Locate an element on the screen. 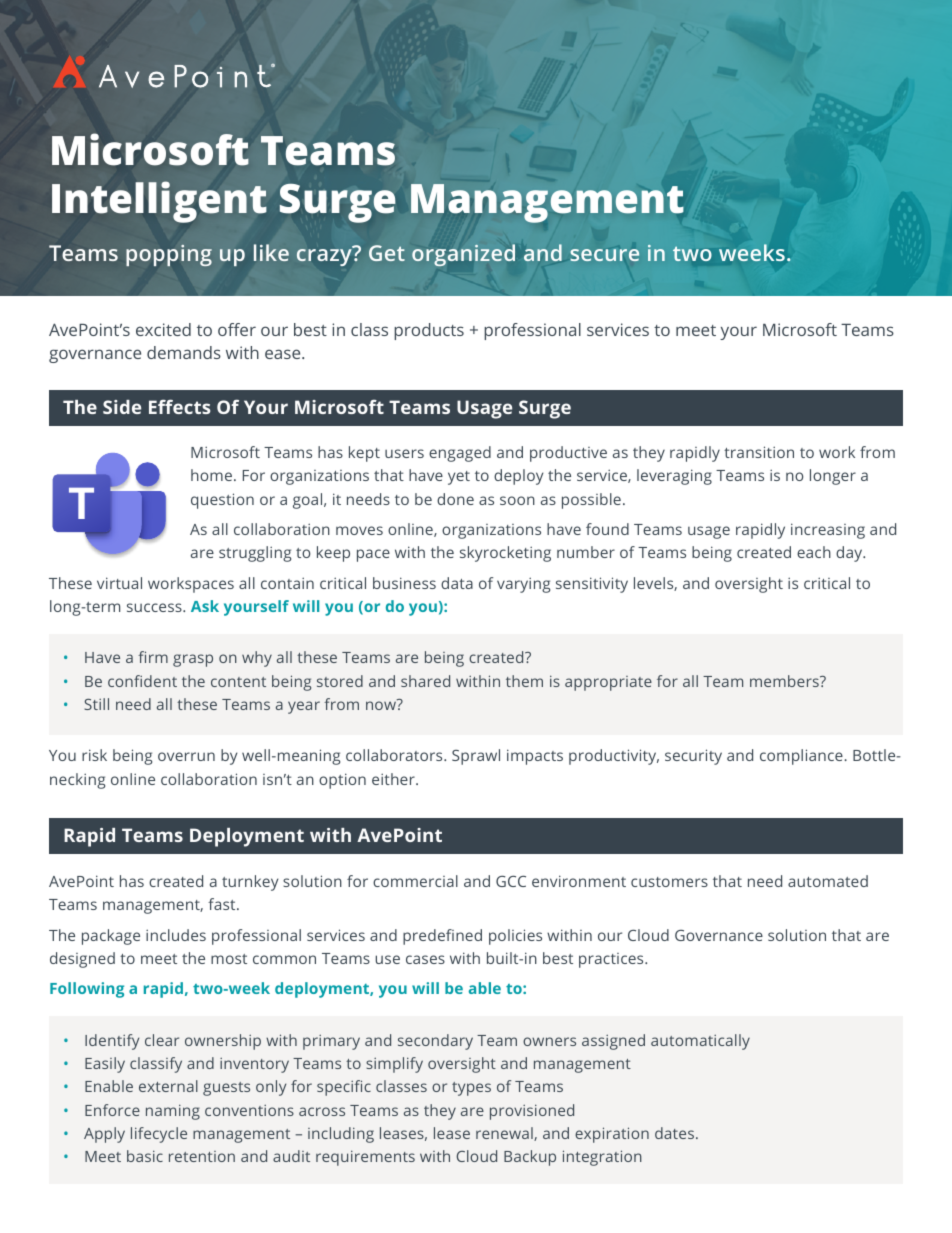 Image resolution: width=952 pixels, height=1233 pixels. lifecycle is located at coordinates (159, 1135).
